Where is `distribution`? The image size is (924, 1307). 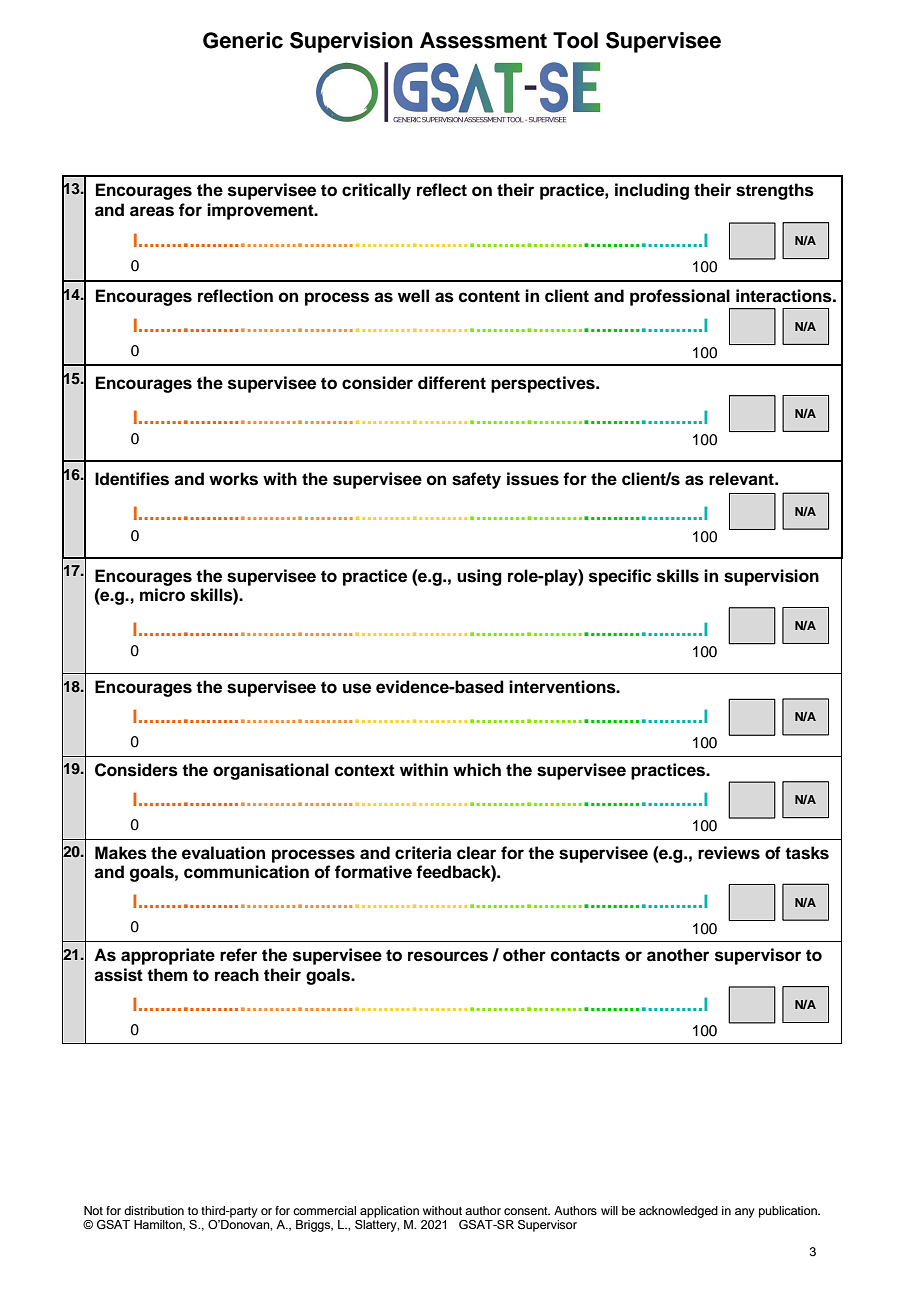
distribution is located at coordinates (154, 1210).
